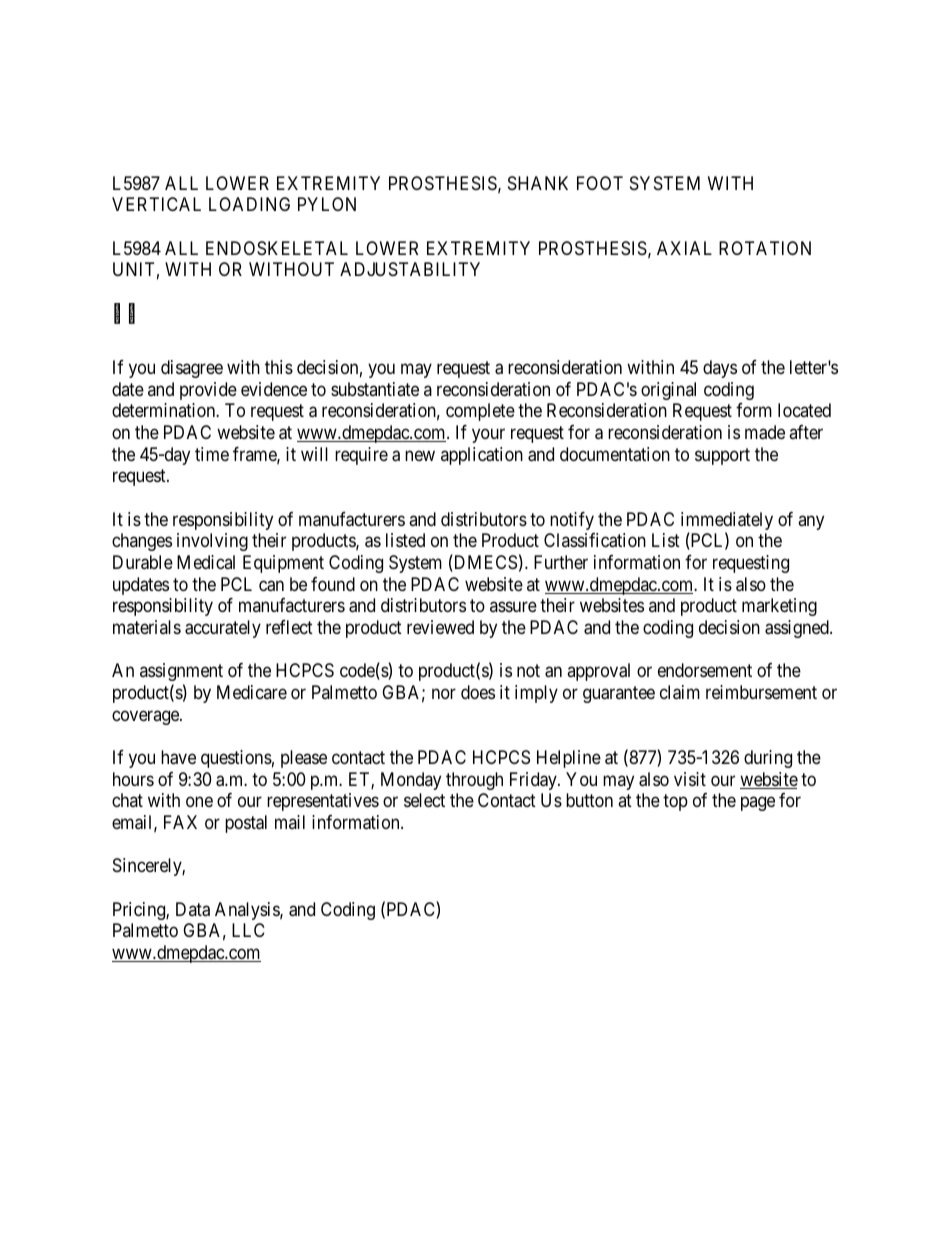  What do you see at coordinates (478, 692) in the page?
I see `does` at bounding box center [478, 692].
